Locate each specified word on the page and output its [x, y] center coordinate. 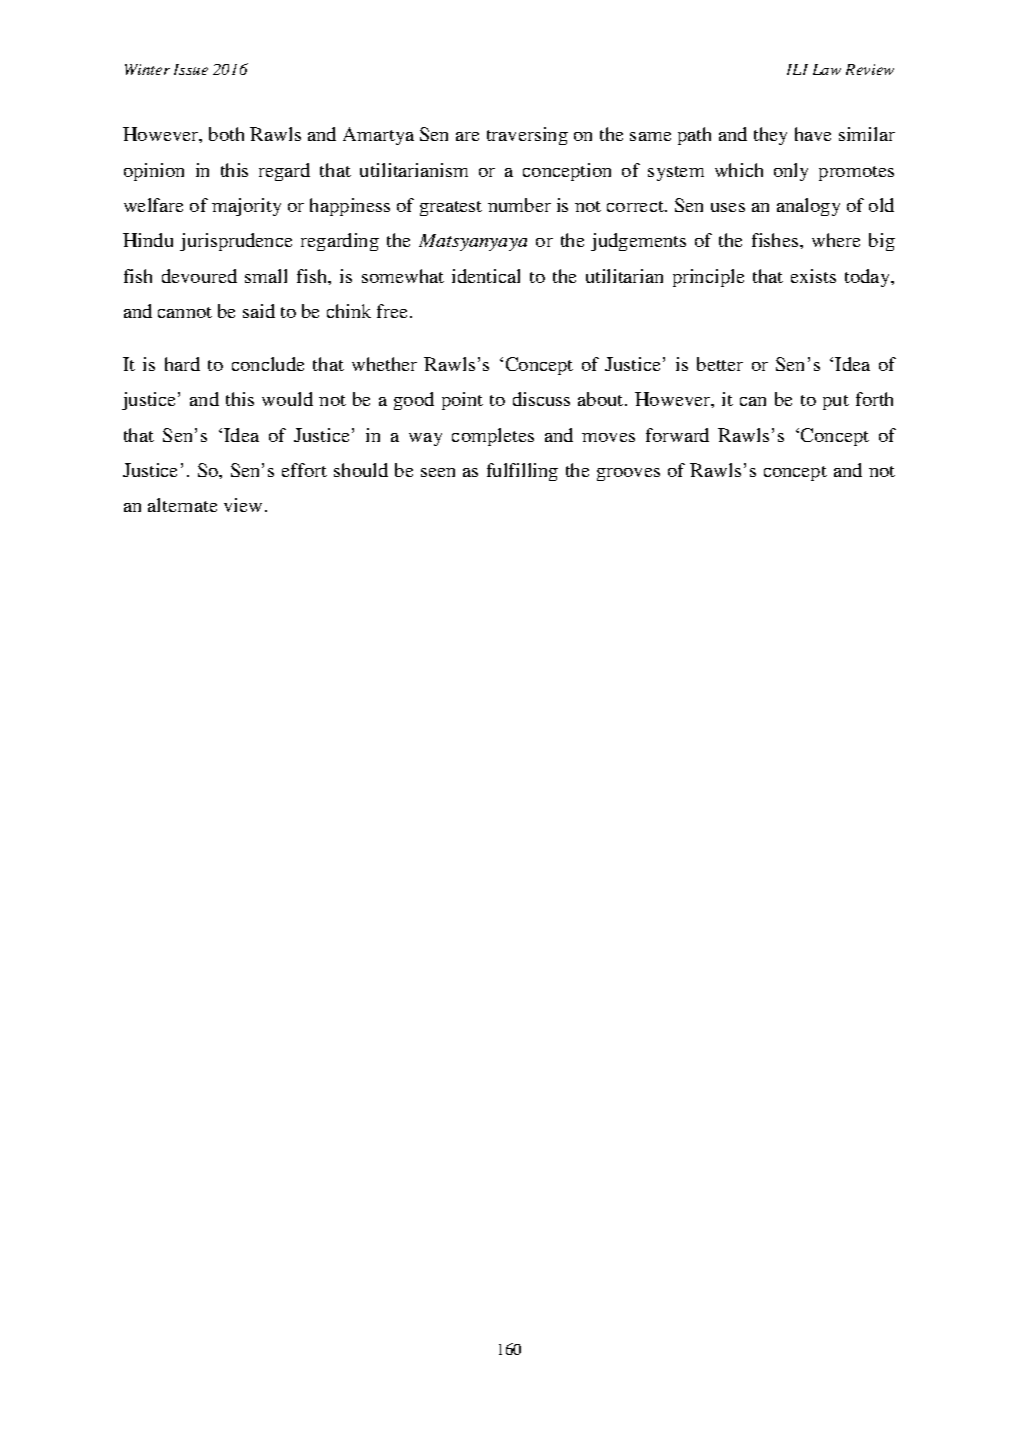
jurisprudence [236, 242]
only [791, 172]
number [519, 205]
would [287, 399]
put [836, 402]
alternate [182, 505]
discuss [541, 399]
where [836, 240]
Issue [191, 69]
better [720, 364]
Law [827, 69]
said [259, 311]
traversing [527, 136]
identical [486, 276]
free [394, 311]
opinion [154, 172]
